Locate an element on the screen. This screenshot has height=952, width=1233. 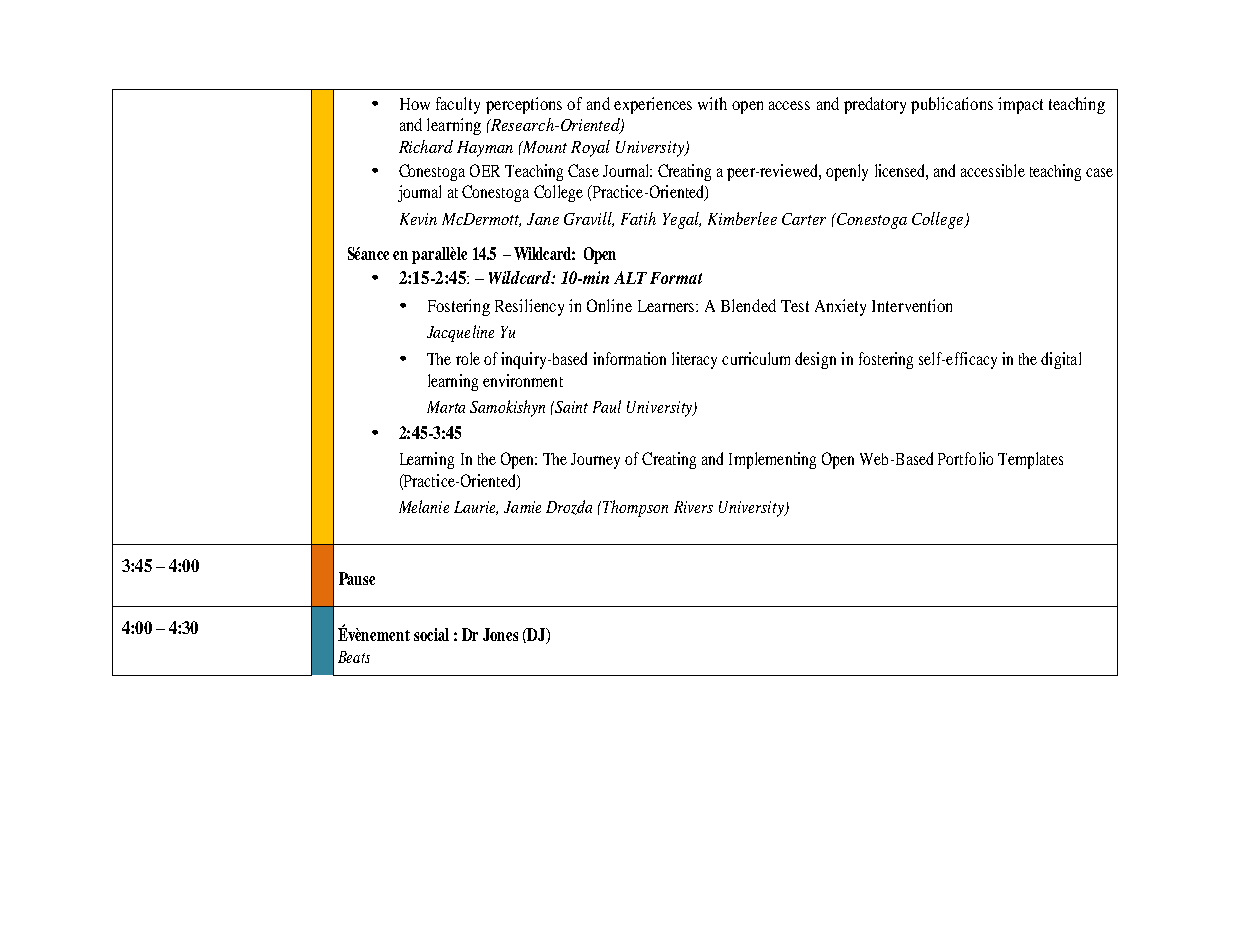
digital is located at coordinates (1061, 360).
